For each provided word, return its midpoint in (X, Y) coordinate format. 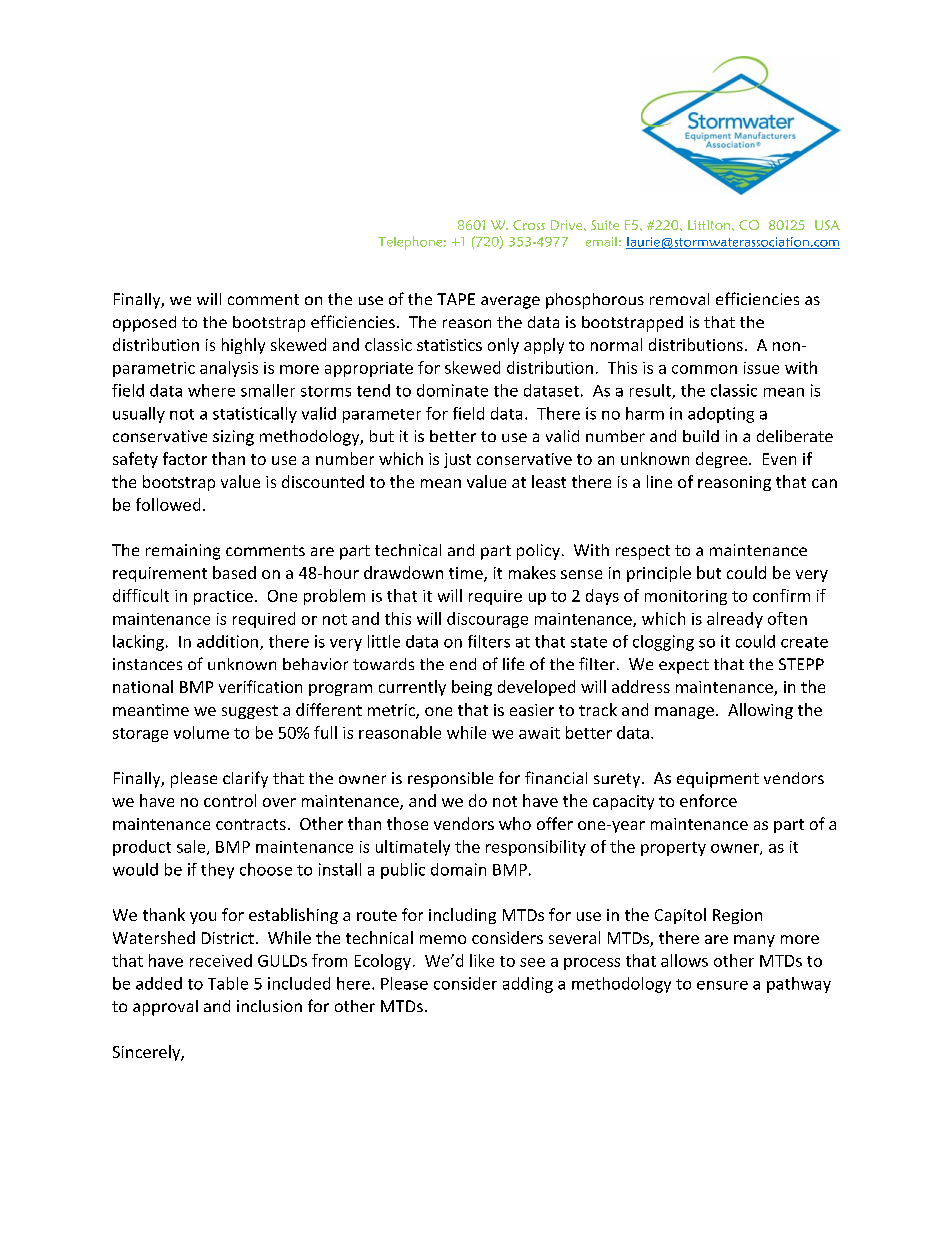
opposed (144, 324)
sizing (233, 438)
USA (827, 225)
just (457, 460)
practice (223, 597)
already (735, 620)
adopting (721, 415)
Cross (529, 225)
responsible (450, 780)
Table (228, 983)
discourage (487, 620)
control (230, 800)
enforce (708, 800)
